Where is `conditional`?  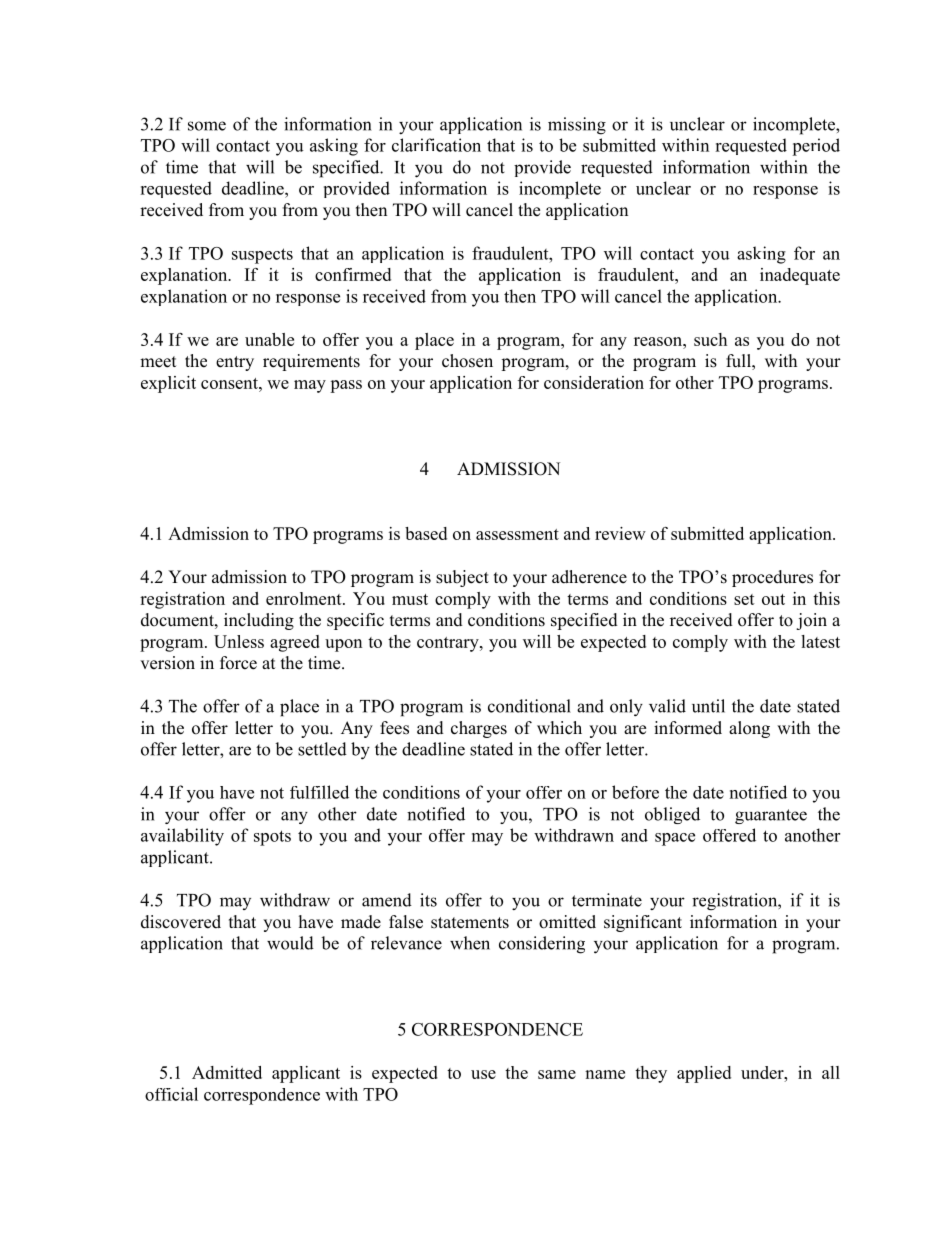
conditional is located at coordinates (529, 706).
